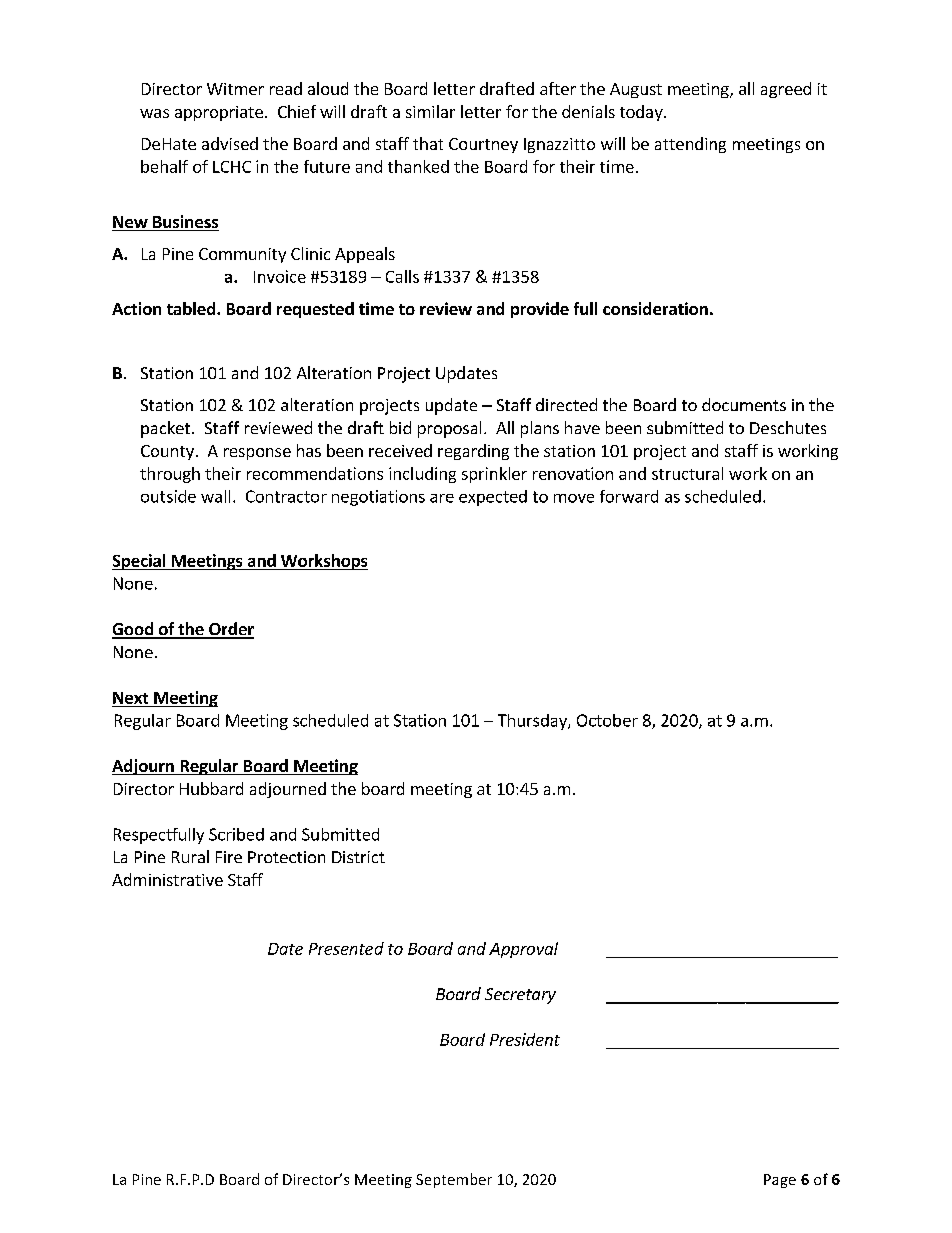 This screenshot has width=952, height=1233. Describe the element at coordinates (430, 111) in the screenshot. I see `similar` at that location.
